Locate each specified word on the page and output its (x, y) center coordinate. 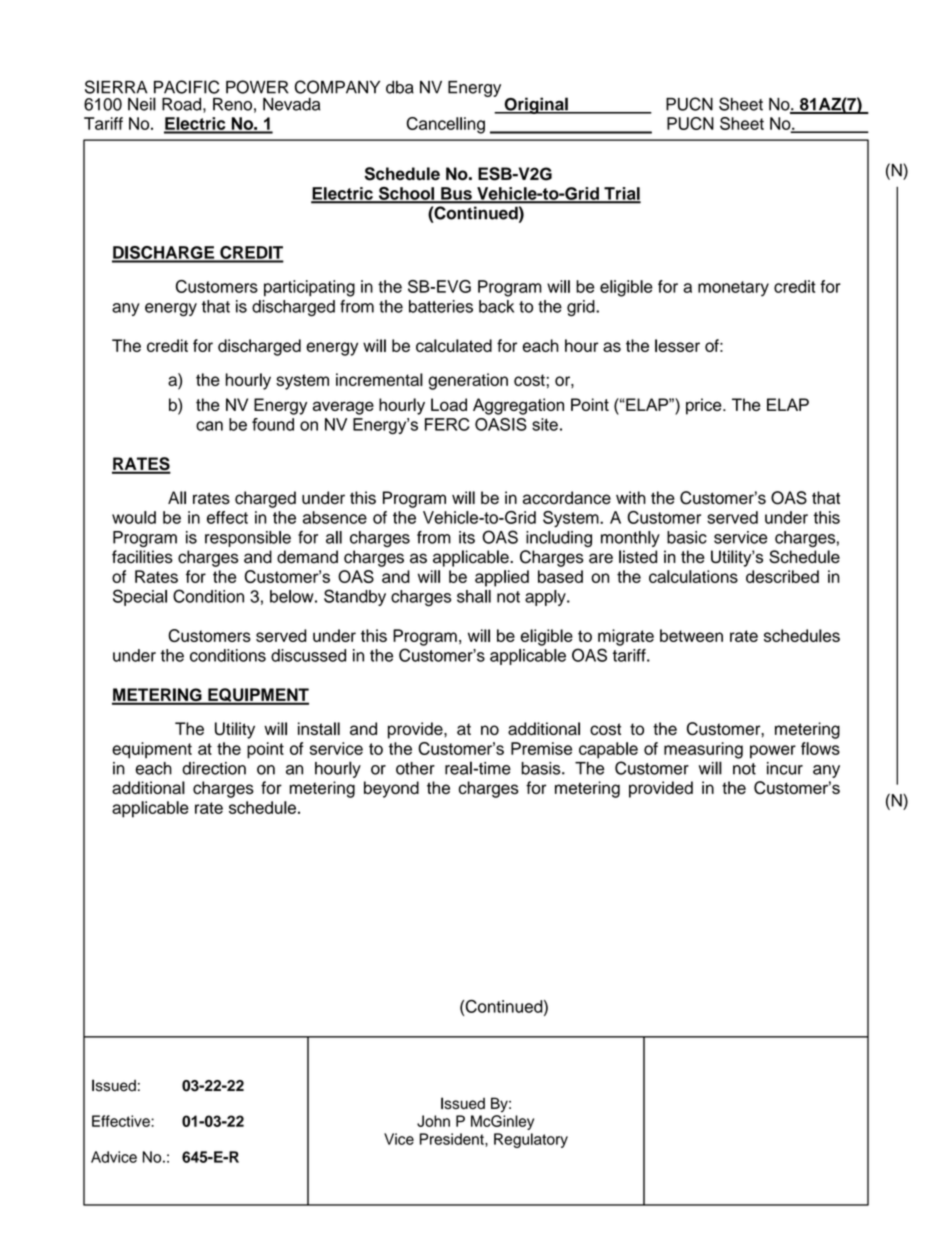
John (433, 1121)
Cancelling (446, 125)
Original (536, 105)
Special (140, 597)
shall (474, 596)
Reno (232, 104)
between (691, 635)
